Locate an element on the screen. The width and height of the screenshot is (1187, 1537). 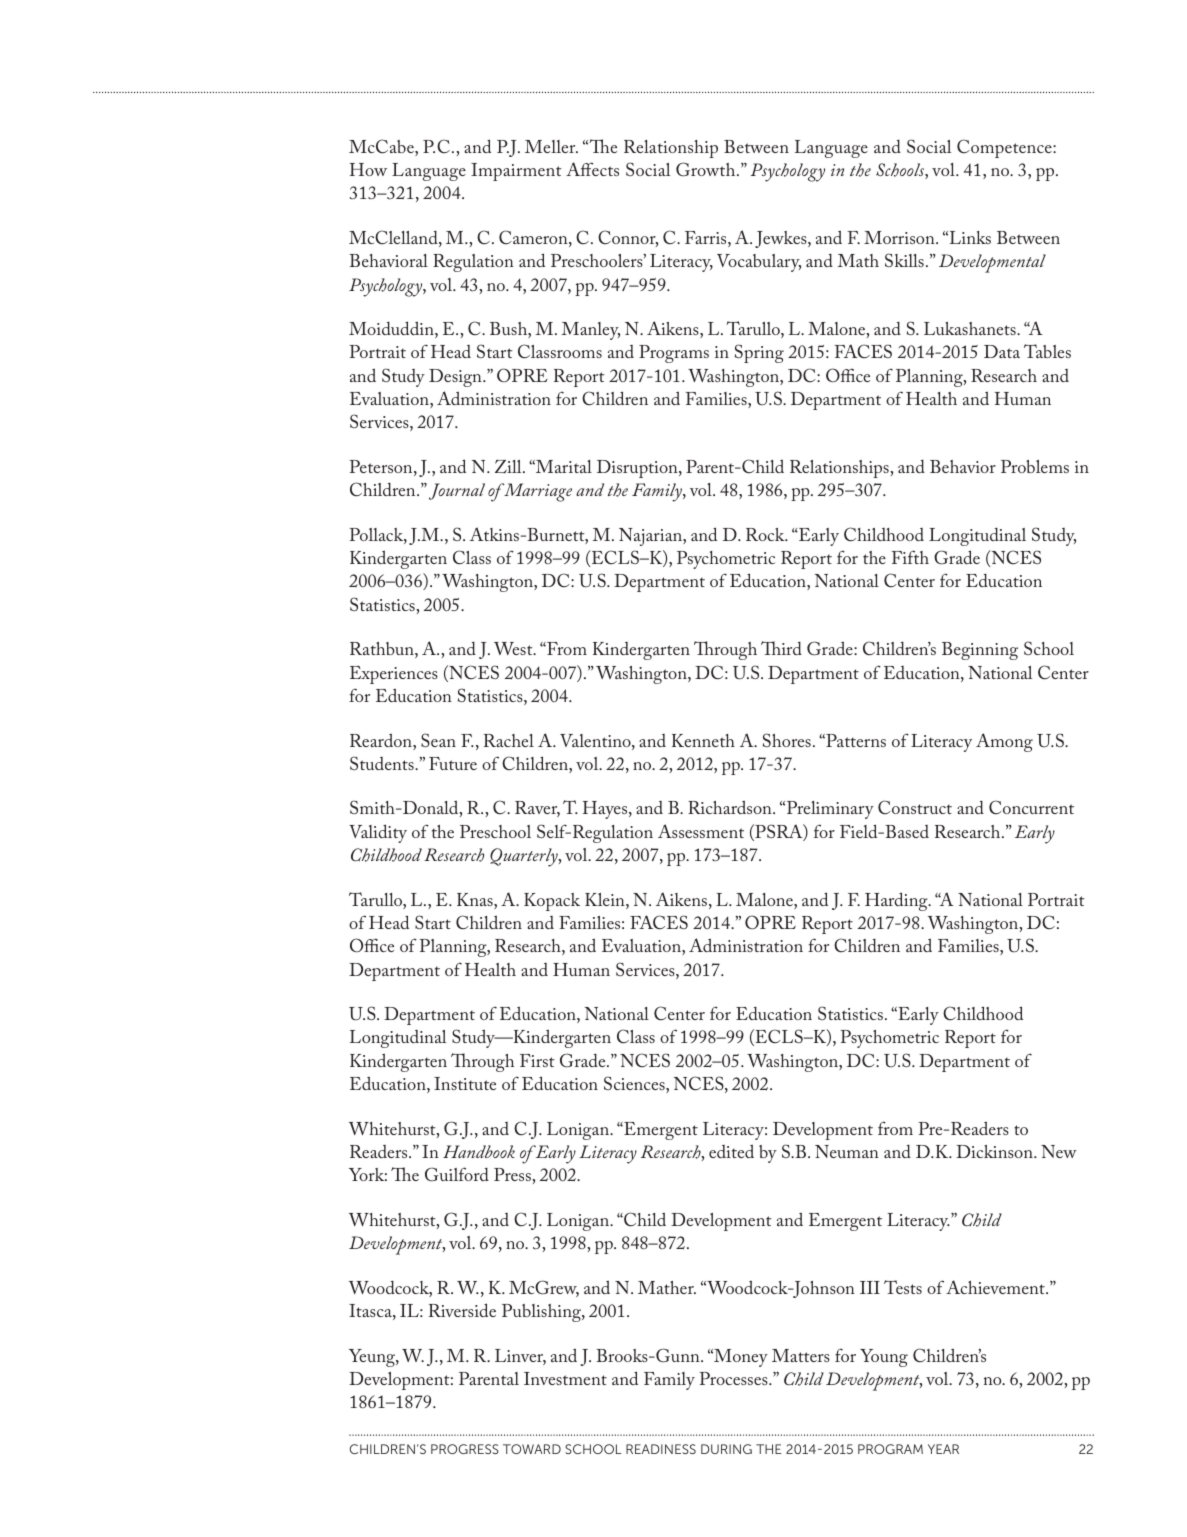
Sean is located at coordinates (438, 740).
